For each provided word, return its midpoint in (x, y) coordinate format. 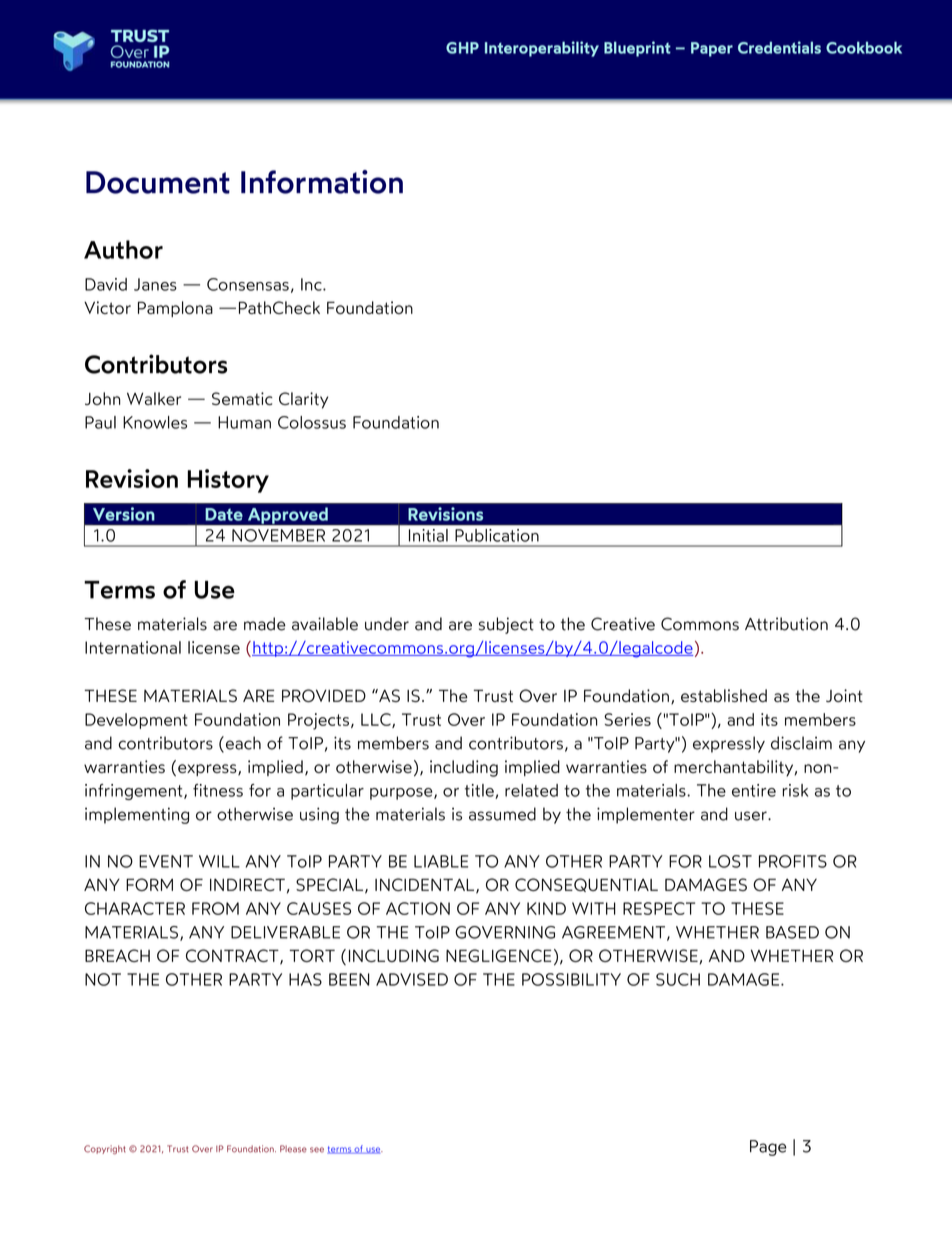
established (724, 695)
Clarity (303, 400)
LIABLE (441, 861)
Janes (155, 284)
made (265, 624)
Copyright (105, 1149)
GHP (462, 48)
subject (506, 625)
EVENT (166, 861)
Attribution (786, 624)
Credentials (779, 47)
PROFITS (793, 861)
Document (158, 182)
